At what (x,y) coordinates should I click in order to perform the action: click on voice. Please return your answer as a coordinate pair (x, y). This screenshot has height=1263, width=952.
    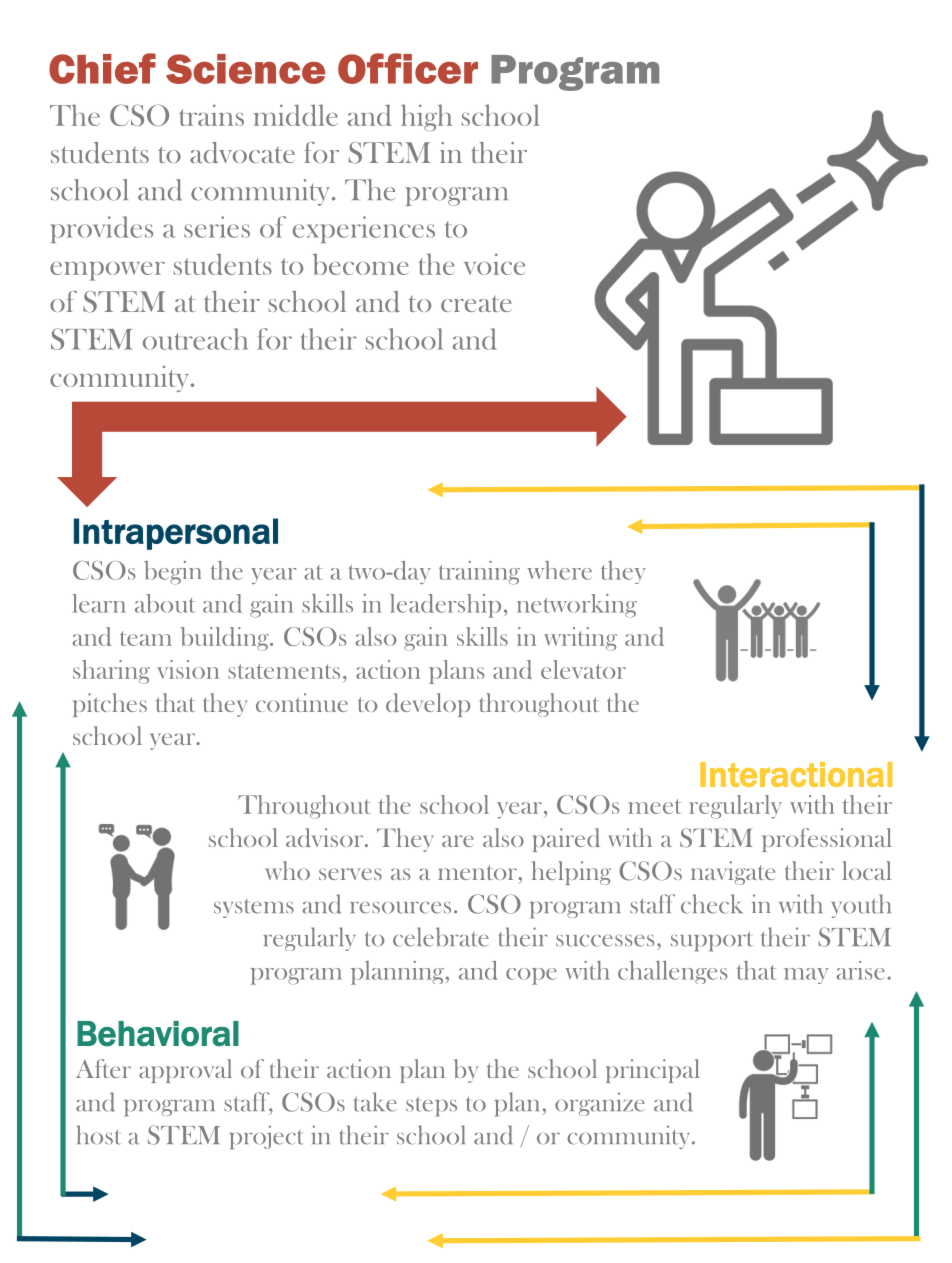
    Looking at the image, I should click on (494, 264).
